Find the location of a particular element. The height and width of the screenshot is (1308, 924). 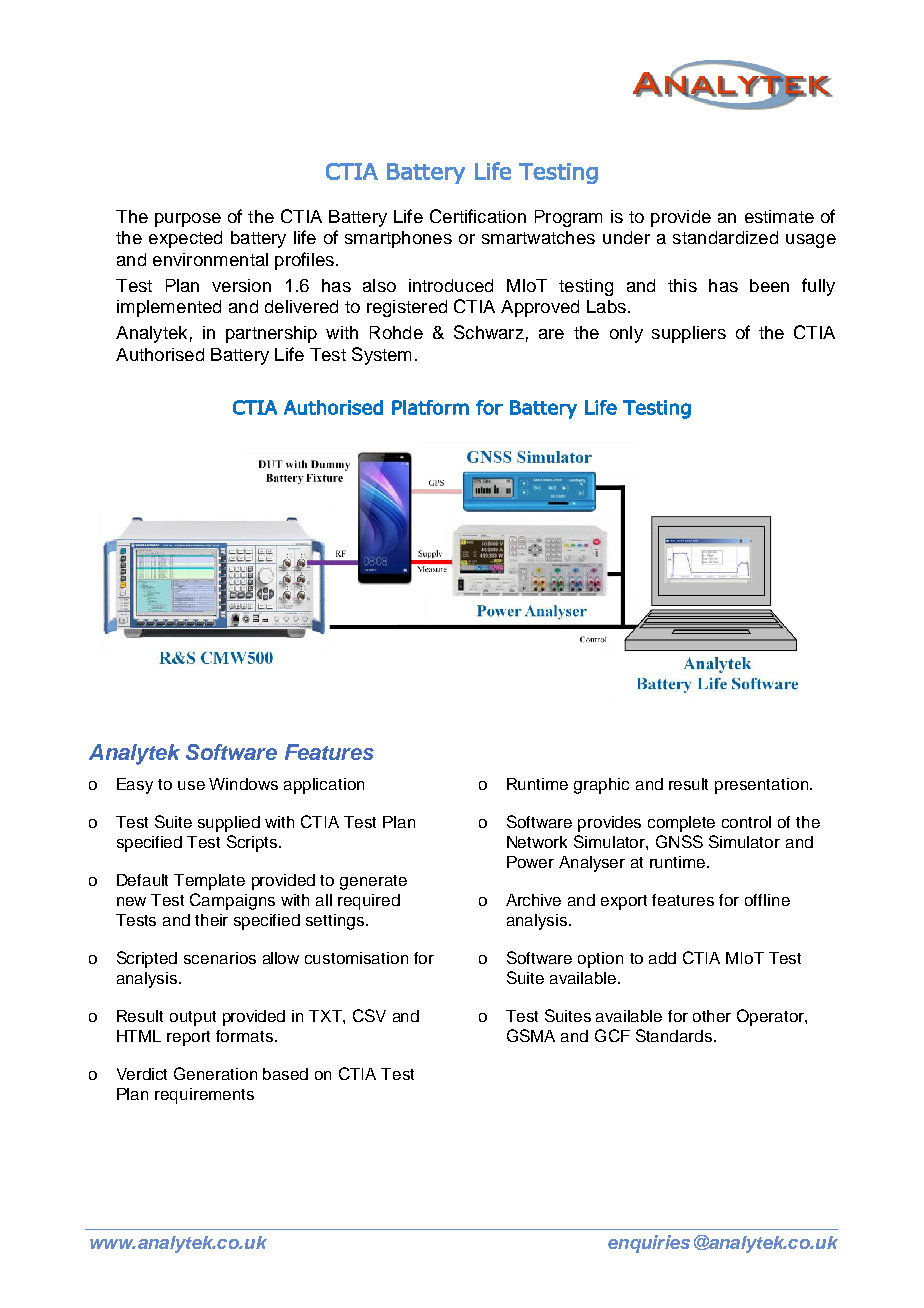

standardized is located at coordinates (725, 237).
